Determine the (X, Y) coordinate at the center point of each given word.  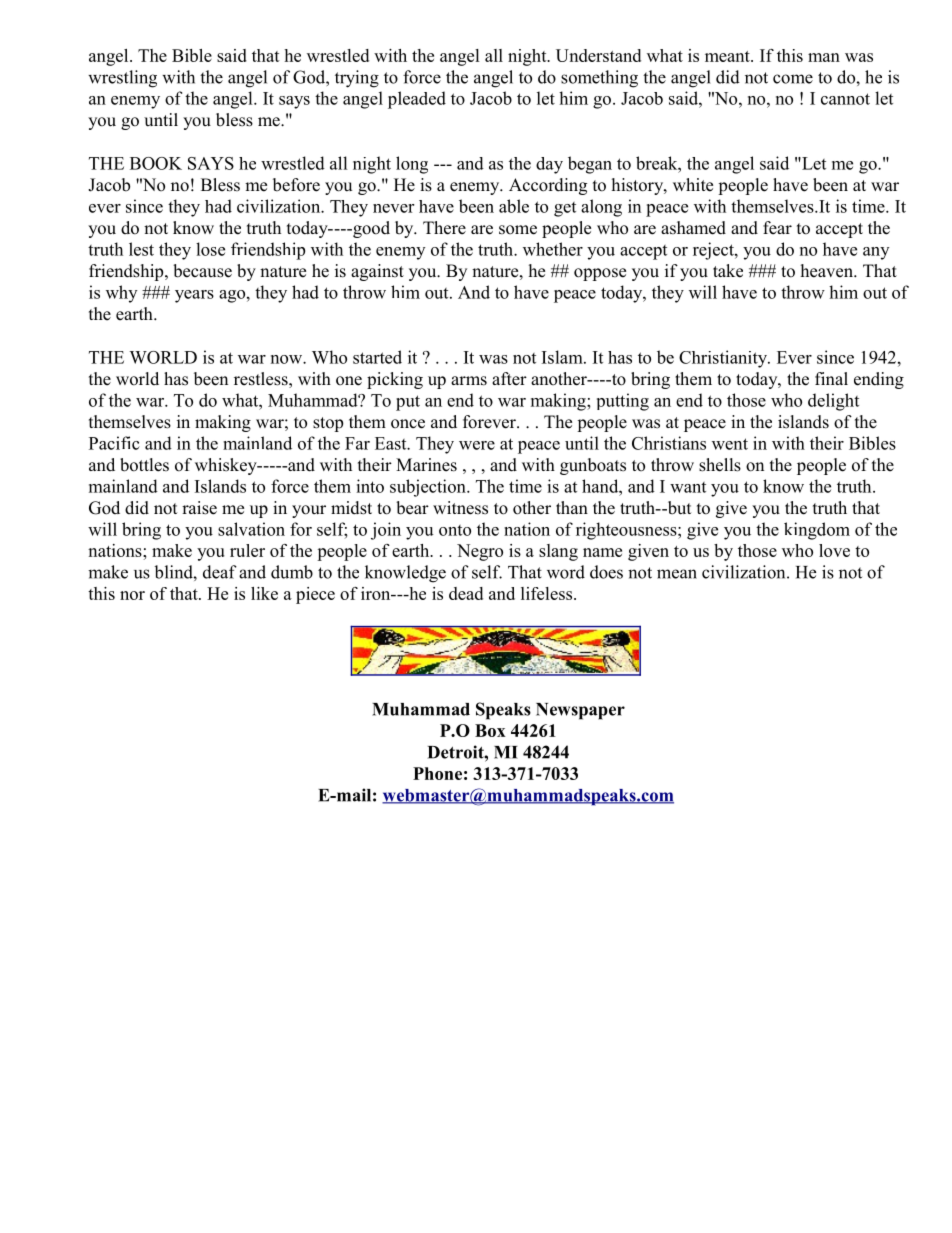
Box (490, 730)
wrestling (122, 79)
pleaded (417, 100)
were (477, 445)
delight (833, 402)
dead (466, 593)
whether (553, 249)
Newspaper (580, 711)
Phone (437, 773)
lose (210, 249)
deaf (220, 572)
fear (777, 228)
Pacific (114, 443)
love (834, 550)
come (793, 79)
